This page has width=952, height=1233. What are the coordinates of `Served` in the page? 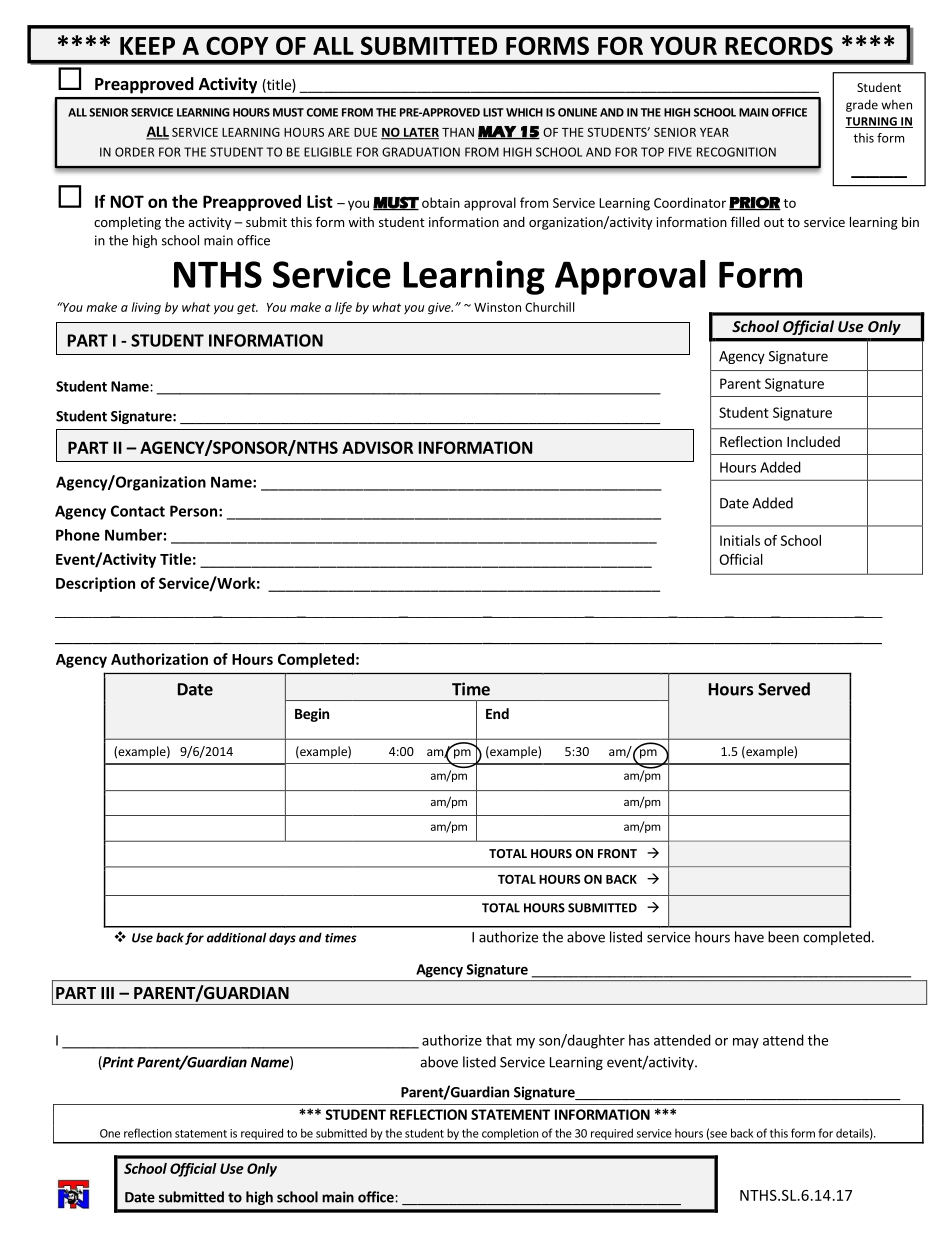 It's located at (784, 689).
